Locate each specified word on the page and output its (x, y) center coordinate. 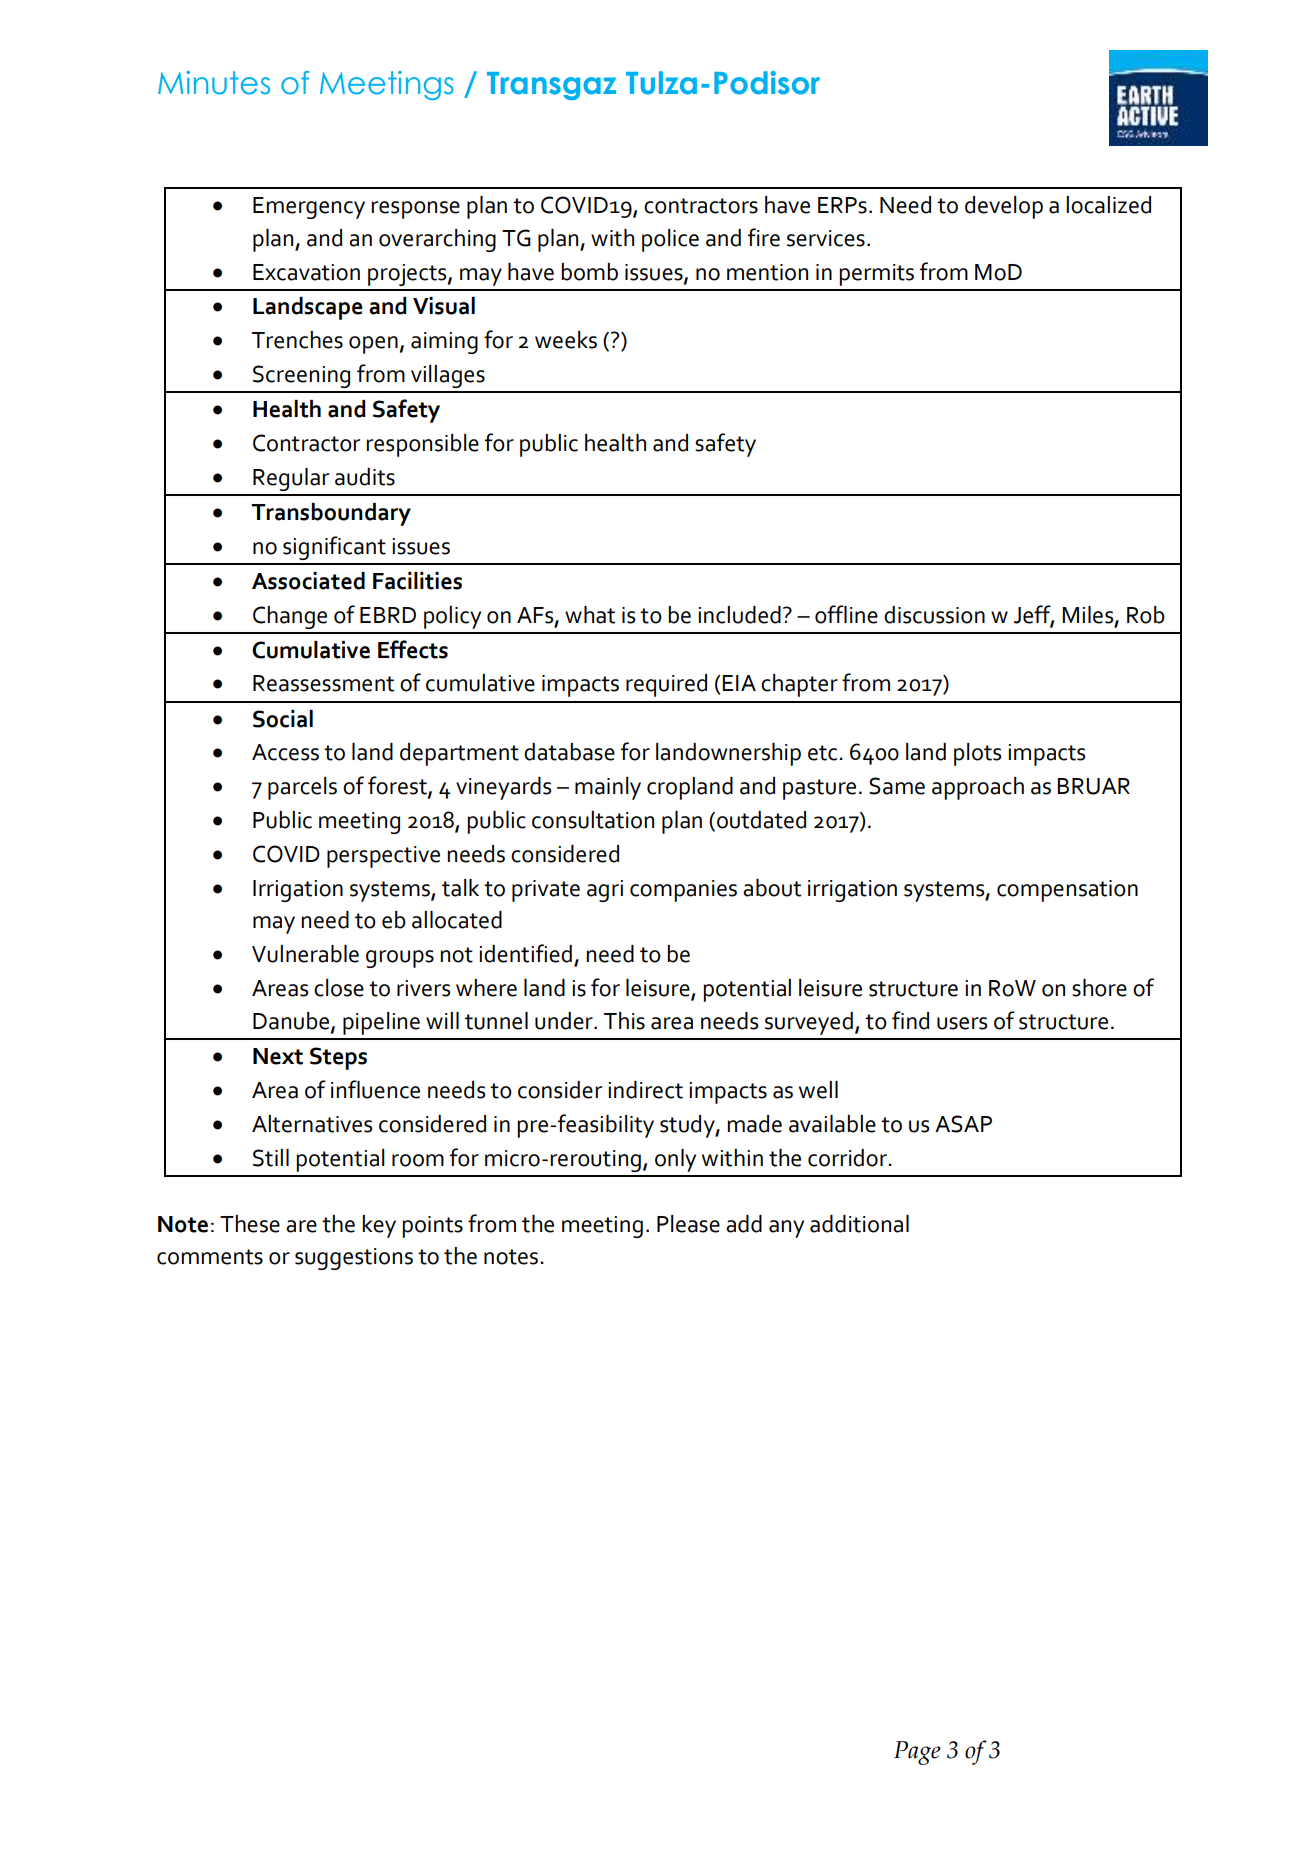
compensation (1067, 891)
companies (683, 891)
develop (1004, 207)
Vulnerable (305, 954)
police (670, 240)
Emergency (309, 208)
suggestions (354, 1259)
